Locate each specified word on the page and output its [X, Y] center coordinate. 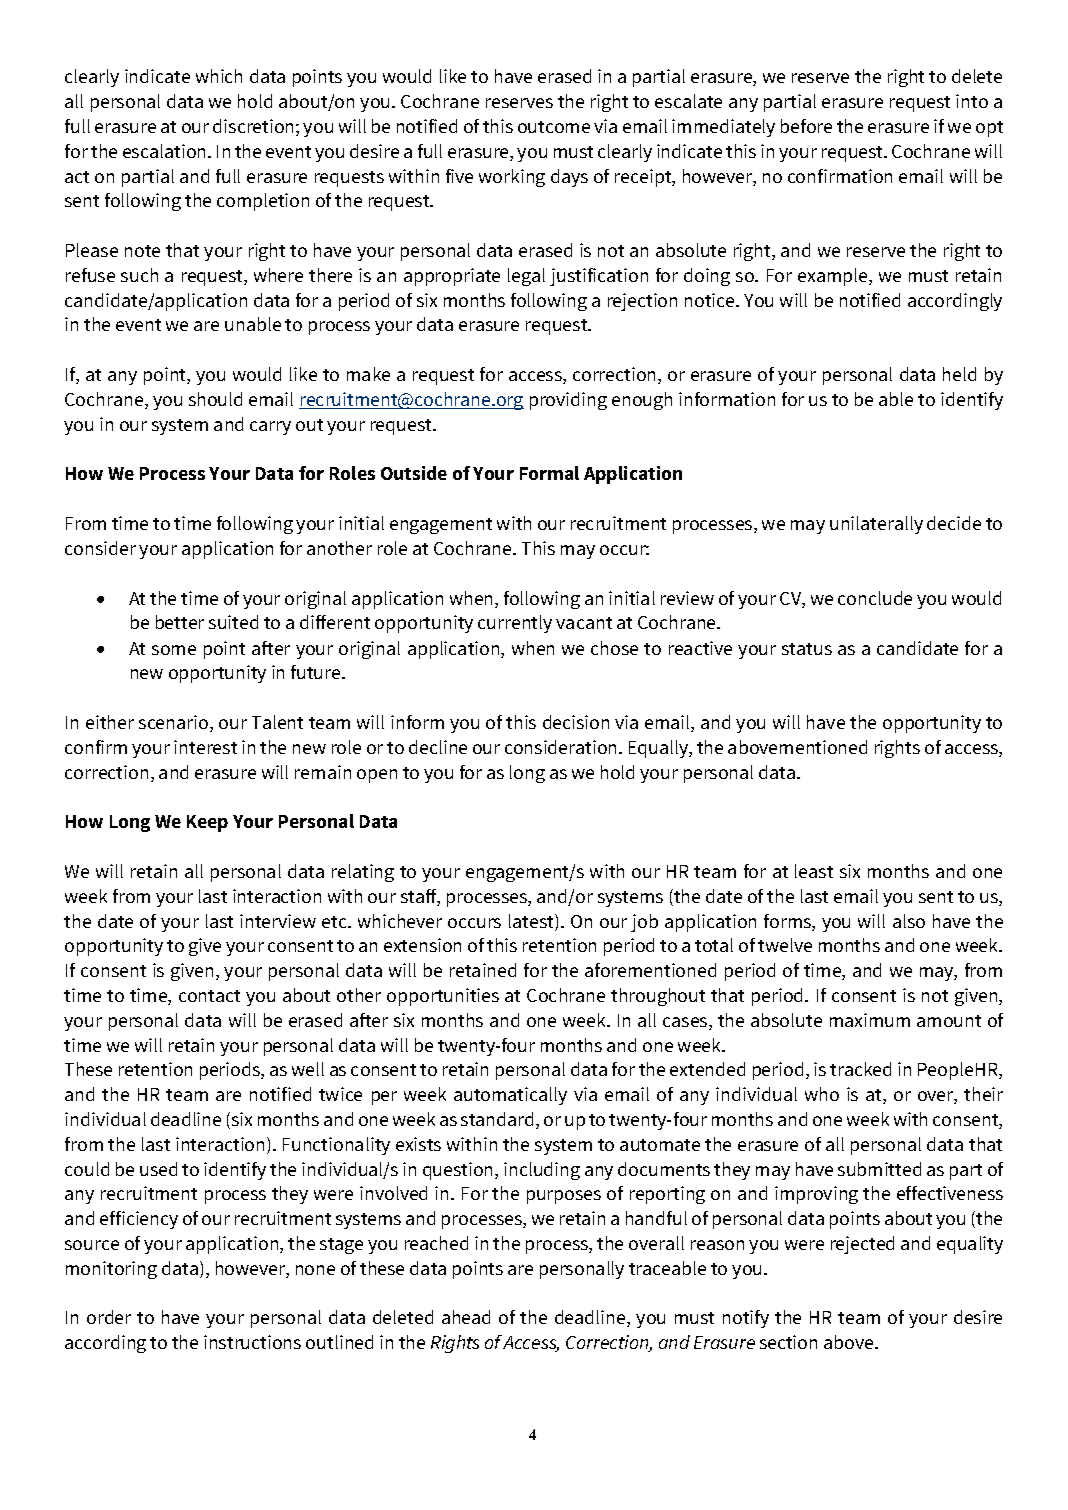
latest [532, 922]
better [180, 622]
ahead [466, 1317]
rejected [862, 1245]
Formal [549, 473]
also [909, 921]
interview [278, 921]
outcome [554, 127]
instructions [252, 1342]
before [806, 126]
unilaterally [876, 525]
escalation [166, 151]
